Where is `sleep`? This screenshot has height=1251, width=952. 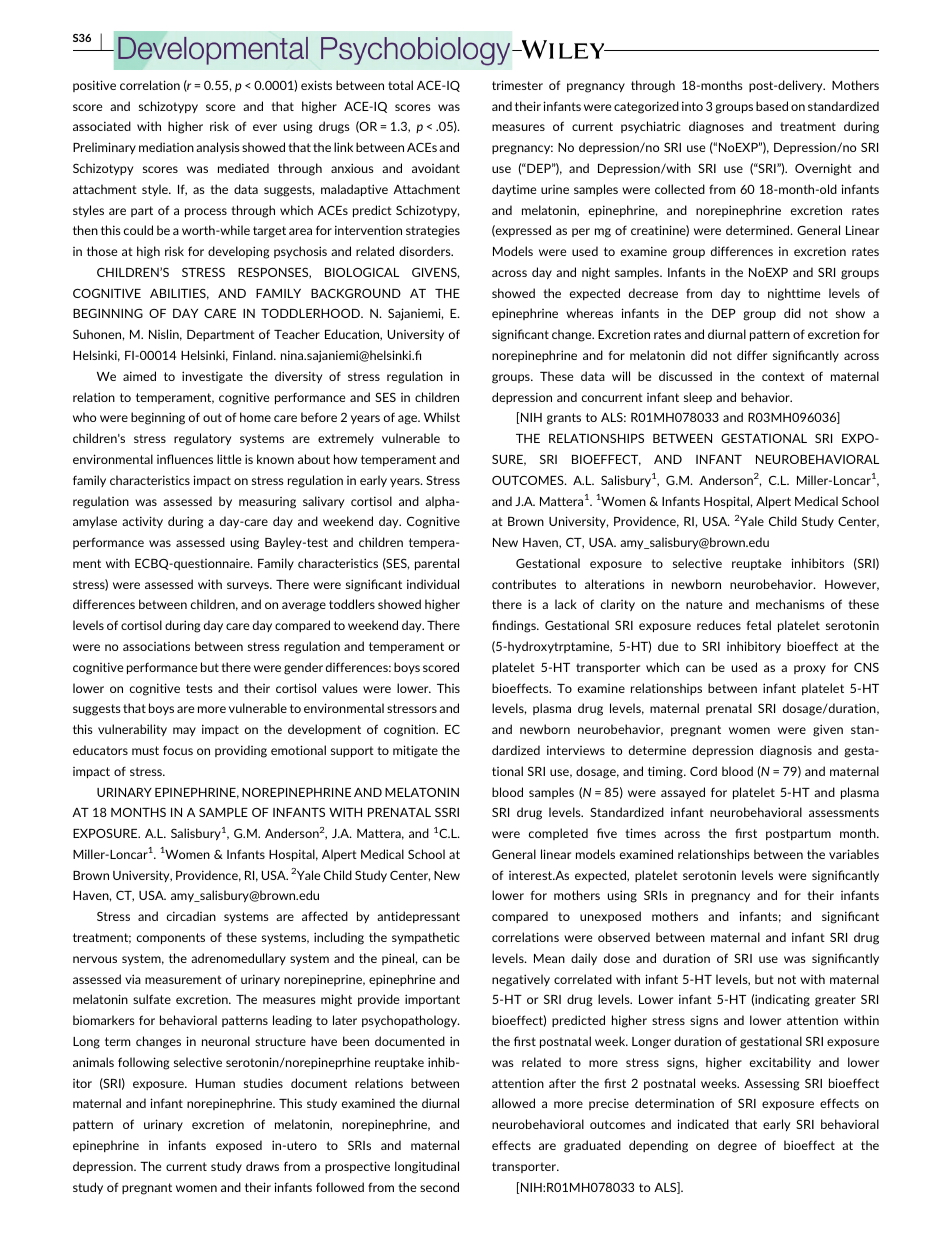
sleep is located at coordinates (698, 398).
